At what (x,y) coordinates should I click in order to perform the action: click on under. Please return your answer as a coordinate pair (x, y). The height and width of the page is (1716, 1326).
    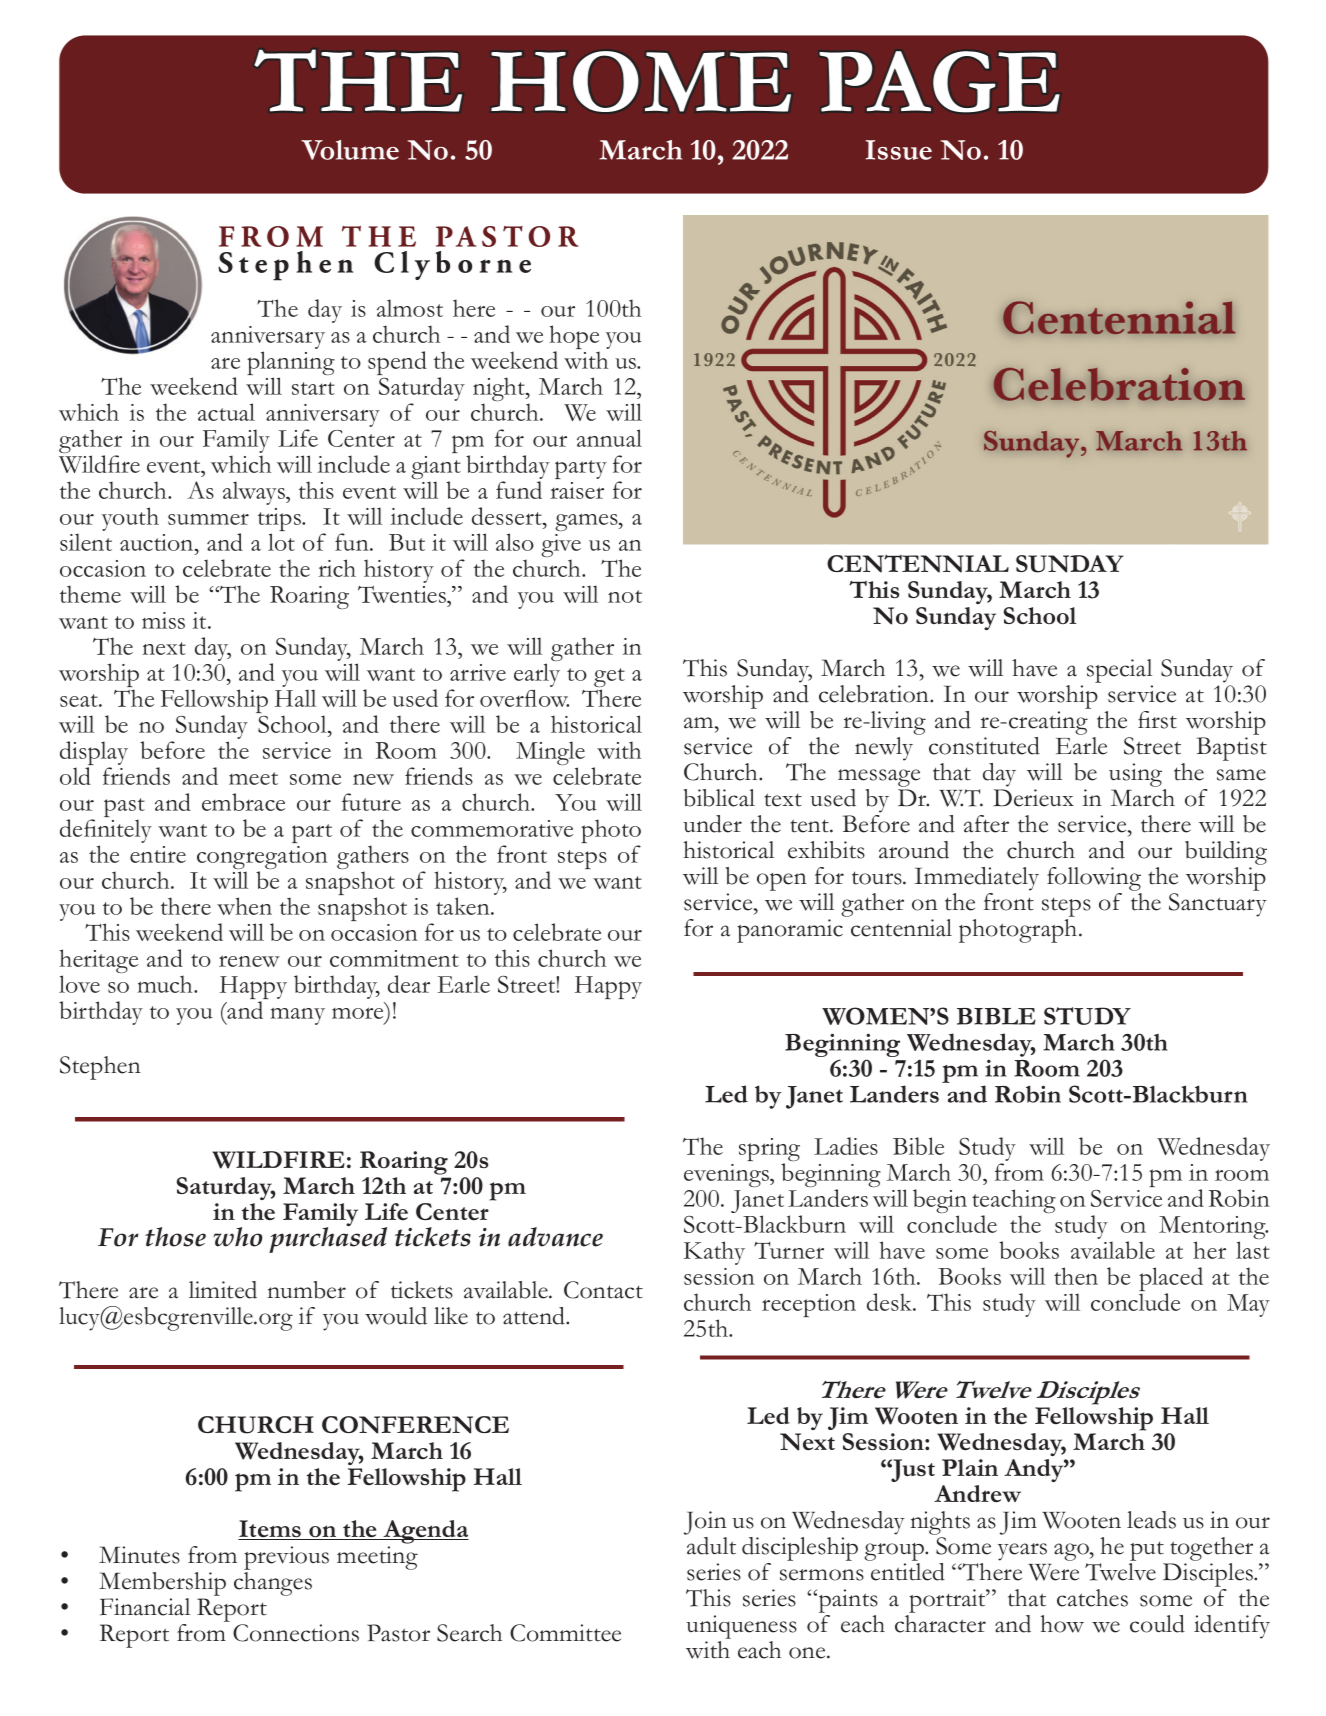
    Looking at the image, I should click on (712, 824).
